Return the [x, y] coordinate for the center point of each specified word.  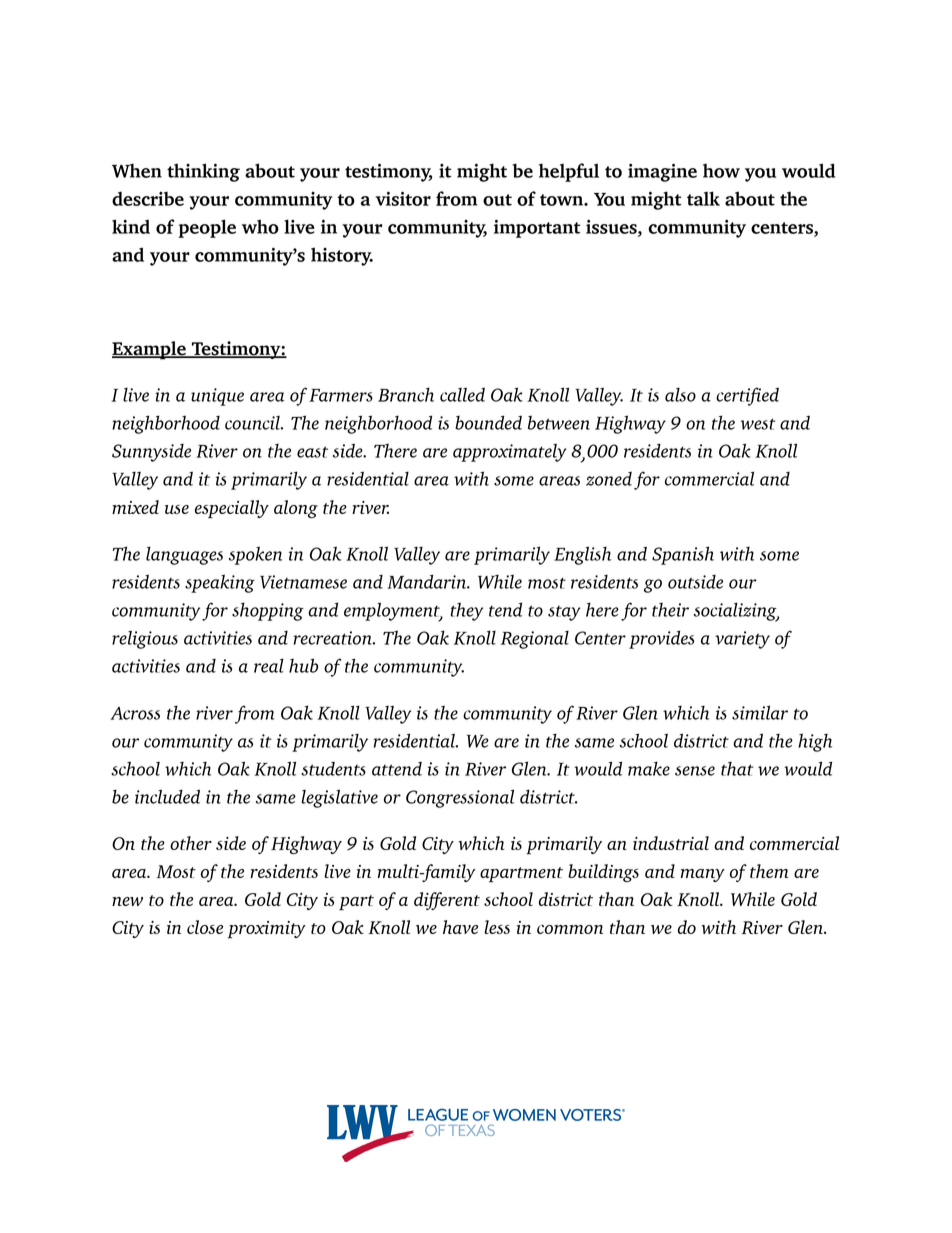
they [467, 611]
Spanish [683, 555]
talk [703, 198]
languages [184, 555]
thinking [203, 172]
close [205, 927]
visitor [403, 198]
